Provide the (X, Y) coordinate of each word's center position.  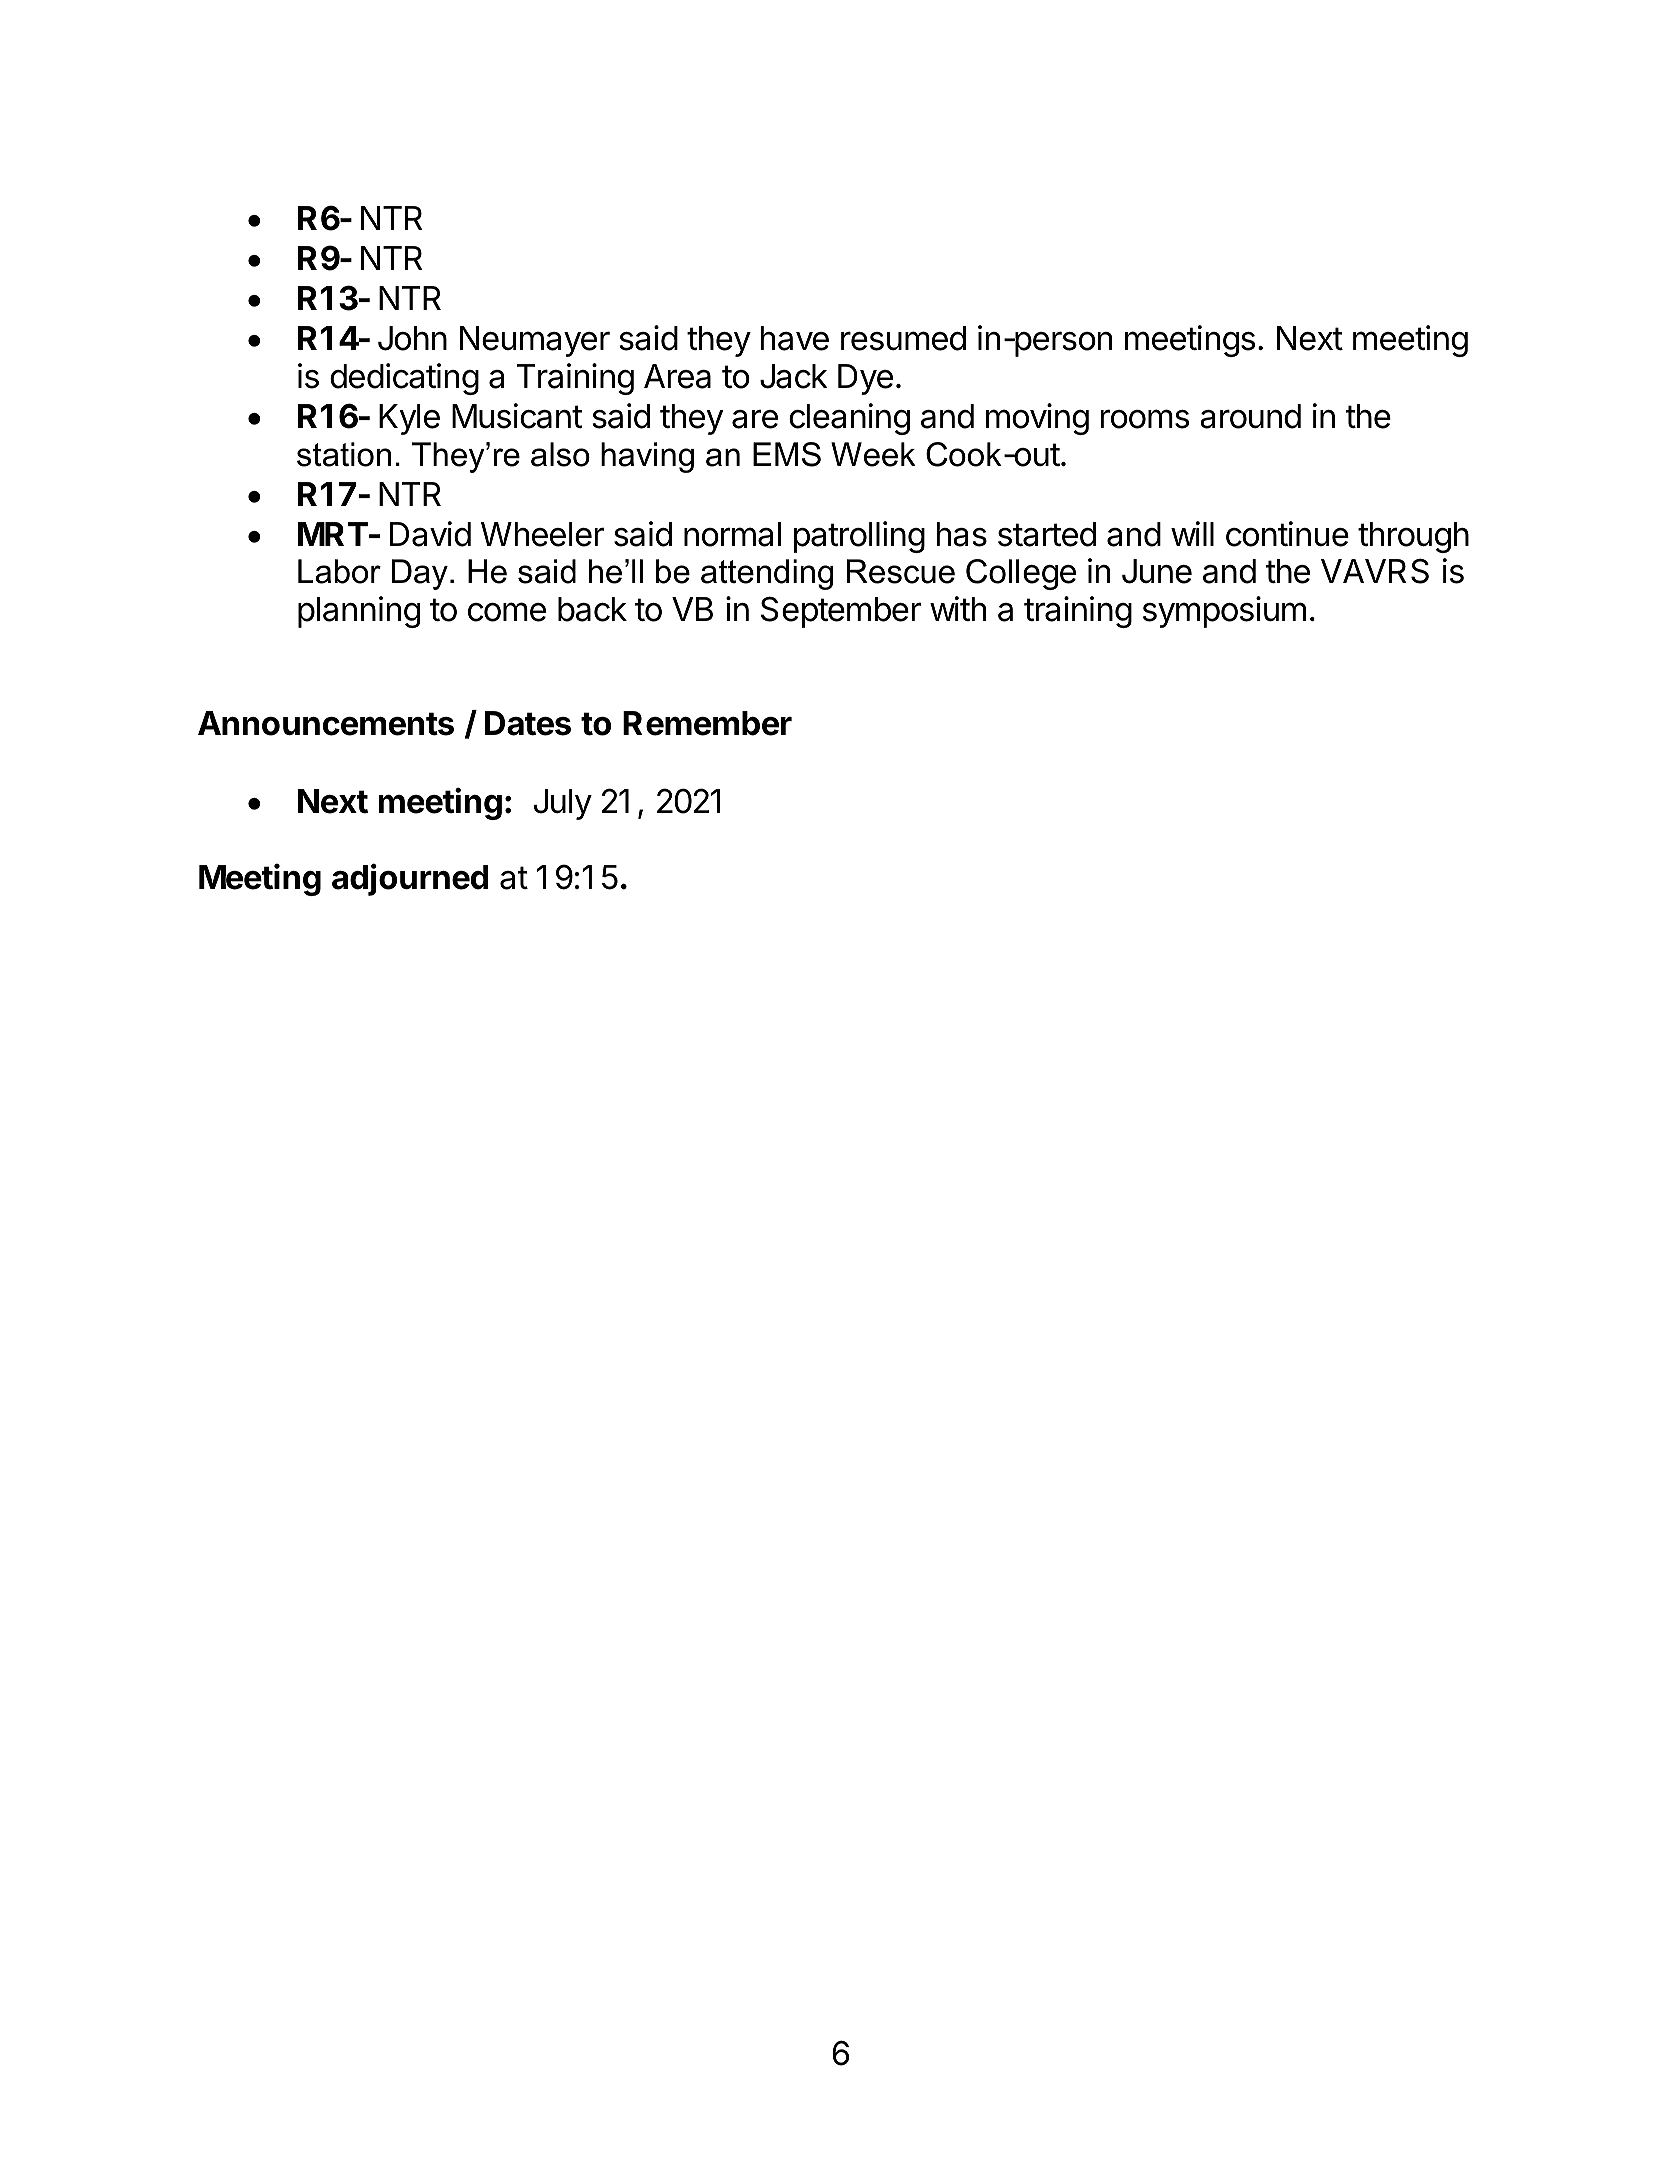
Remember (707, 723)
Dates (528, 723)
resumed (903, 338)
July (563, 804)
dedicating (404, 379)
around (1250, 416)
